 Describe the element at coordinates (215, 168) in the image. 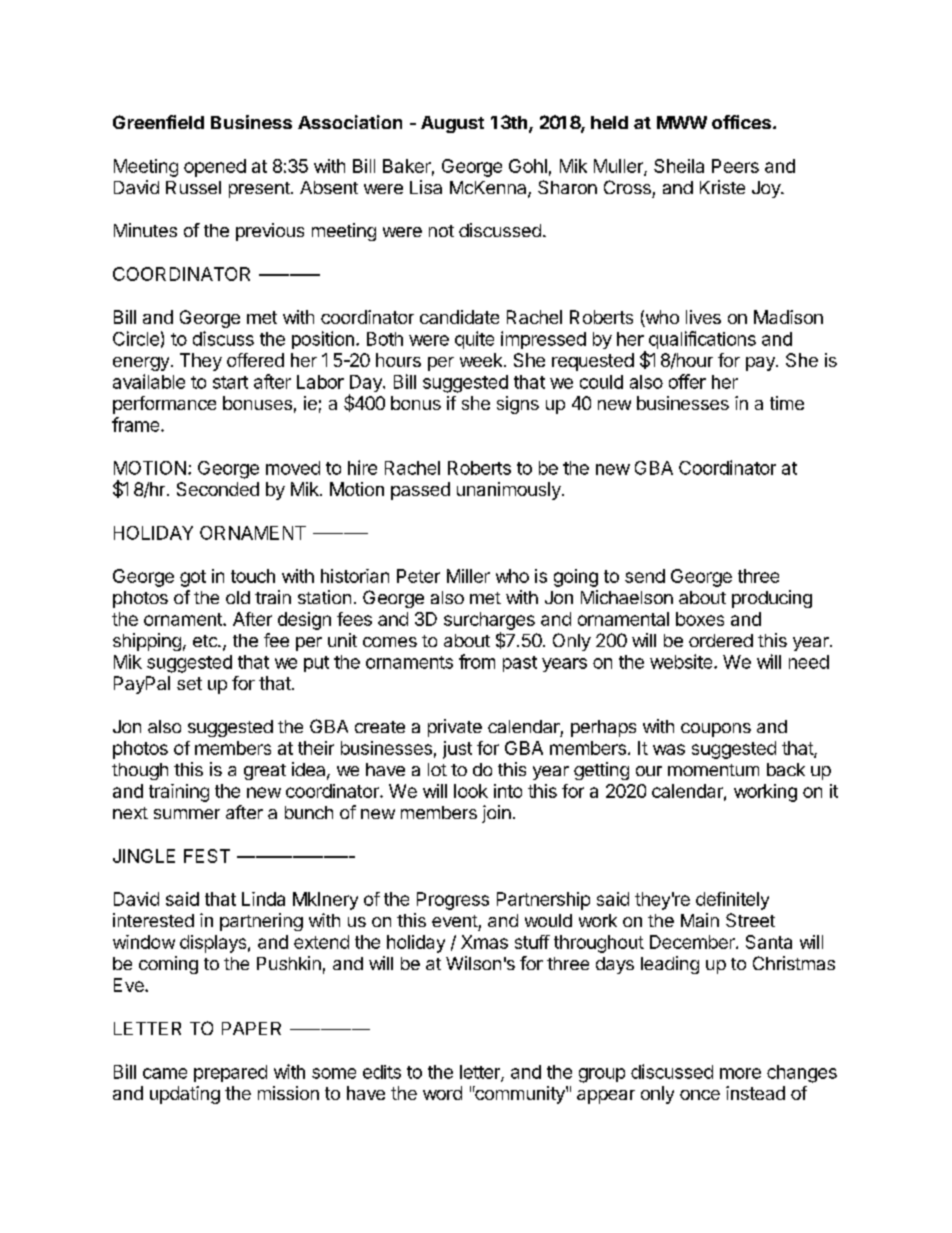

I see `opened` at that location.
